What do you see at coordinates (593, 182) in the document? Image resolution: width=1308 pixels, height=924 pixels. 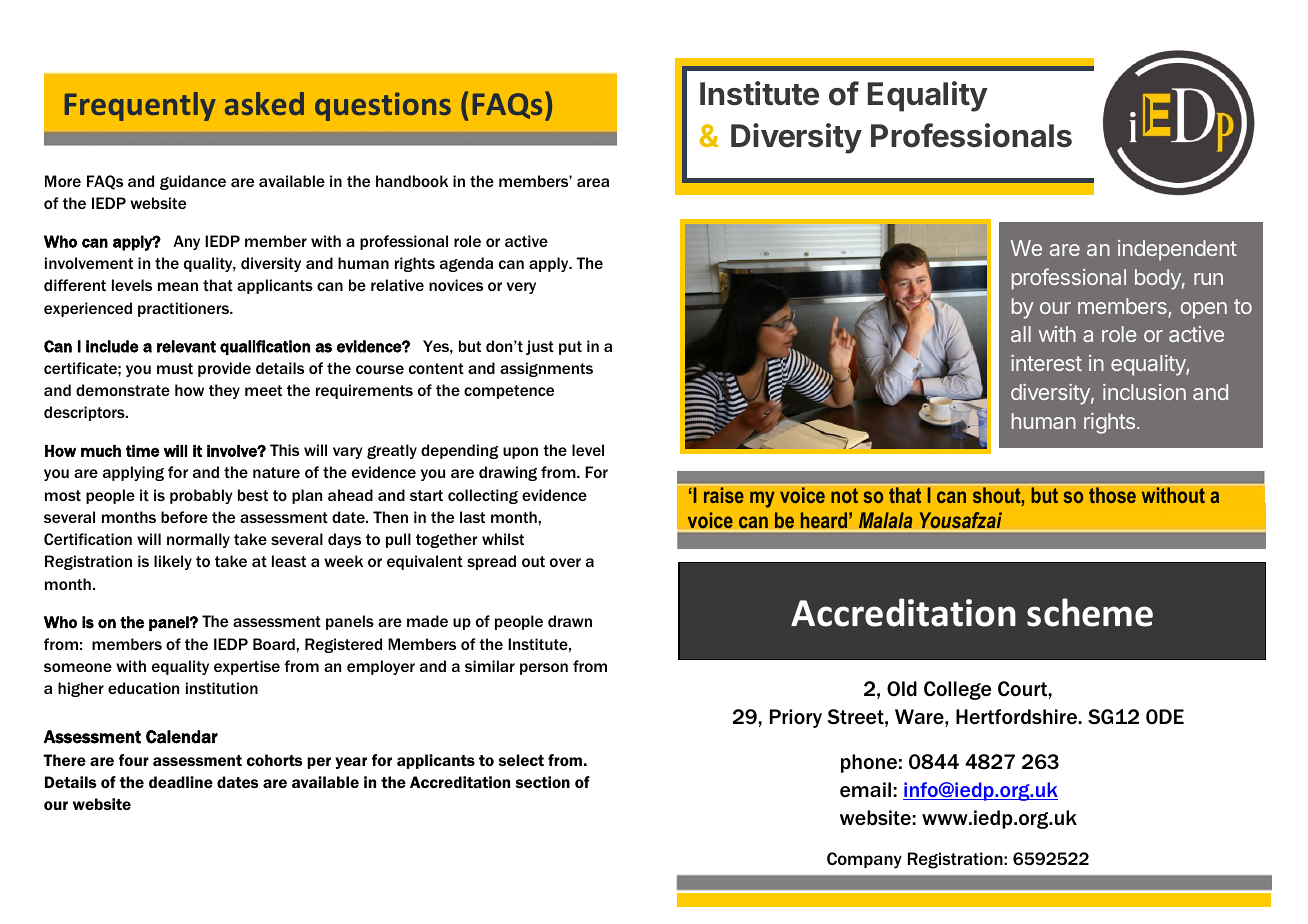 I see `area` at bounding box center [593, 182].
